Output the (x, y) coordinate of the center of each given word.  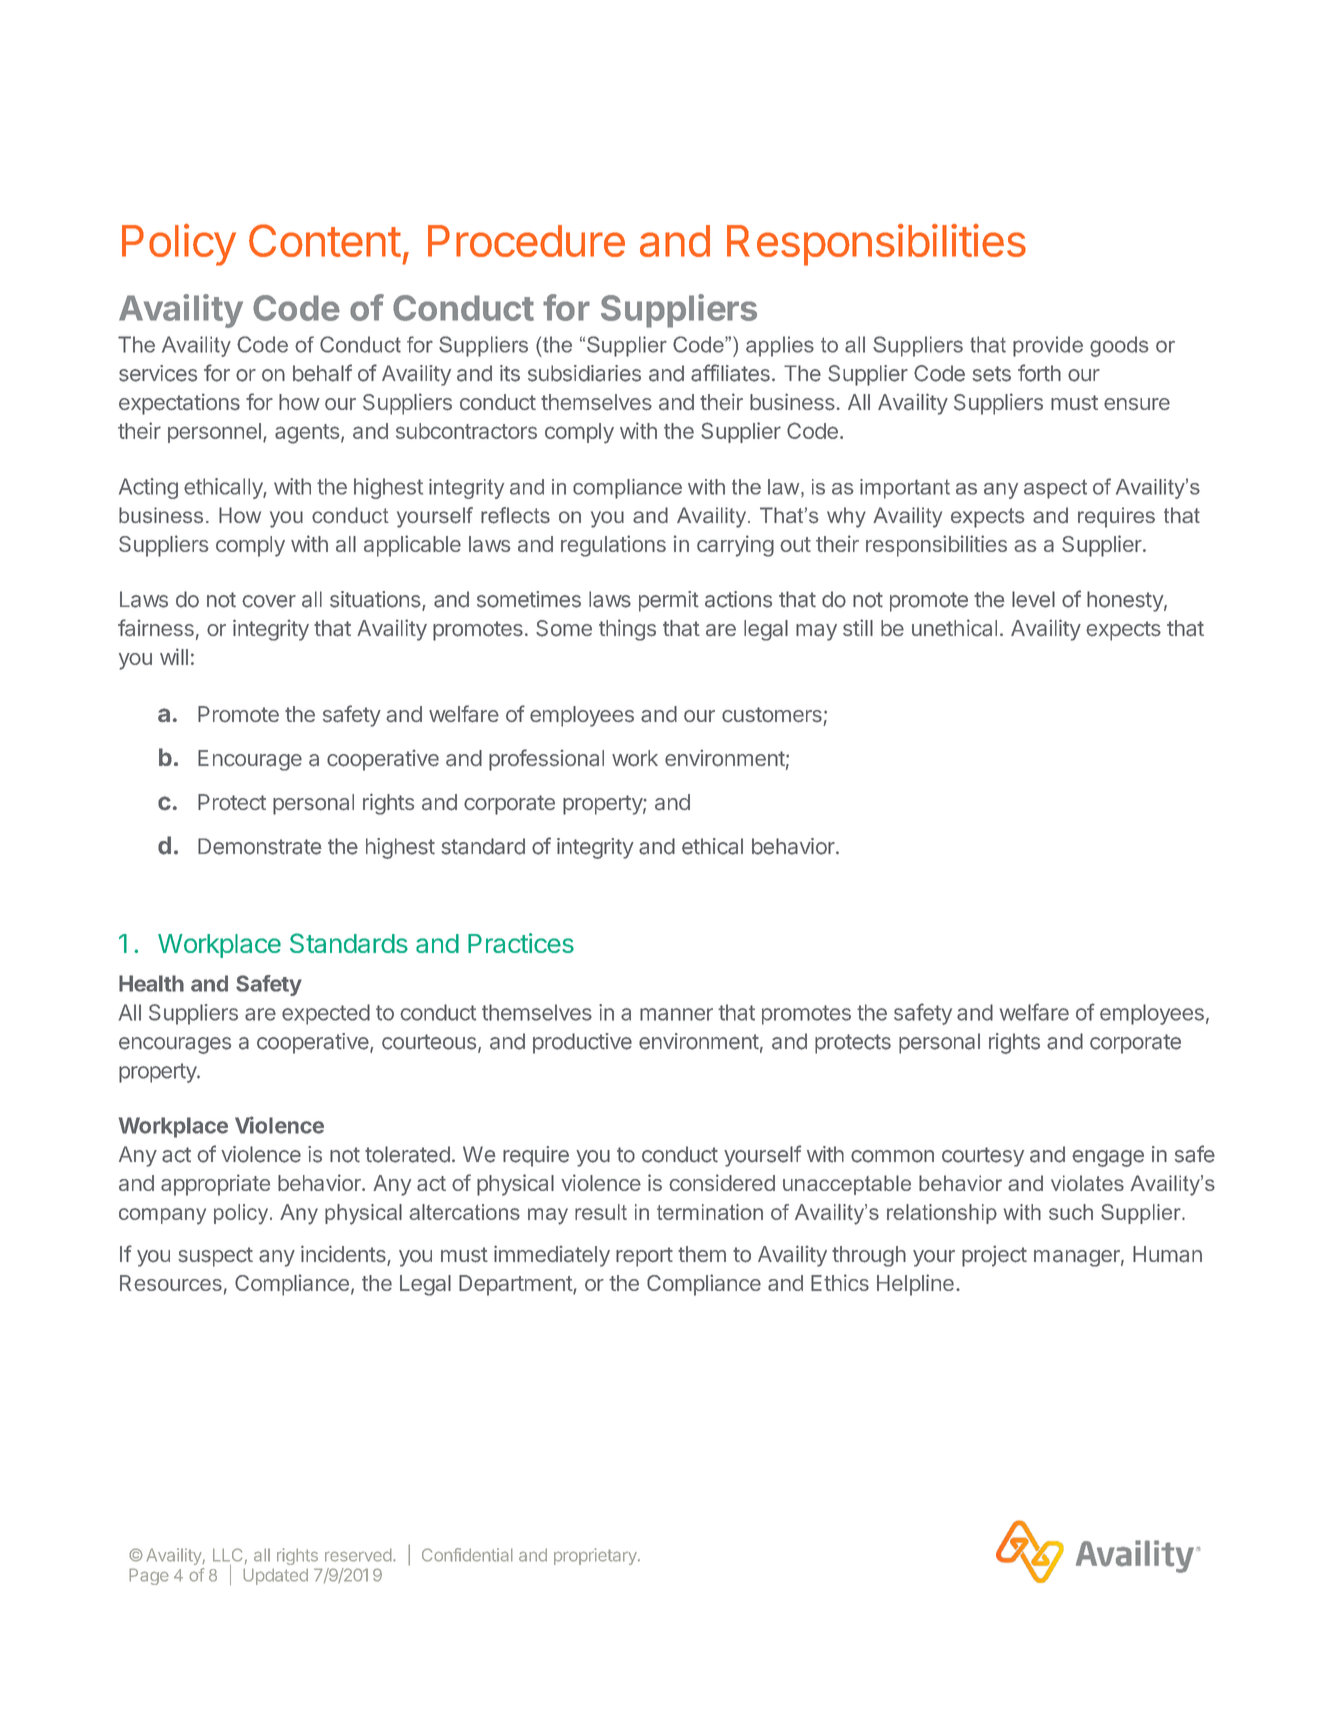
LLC (227, 1555)
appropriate (215, 1185)
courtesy (983, 1157)
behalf (322, 373)
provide (1048, 346)
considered (722, 1182)
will (174, 656)
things (627, 630)
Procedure (526, 241)
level (1033, 599)
